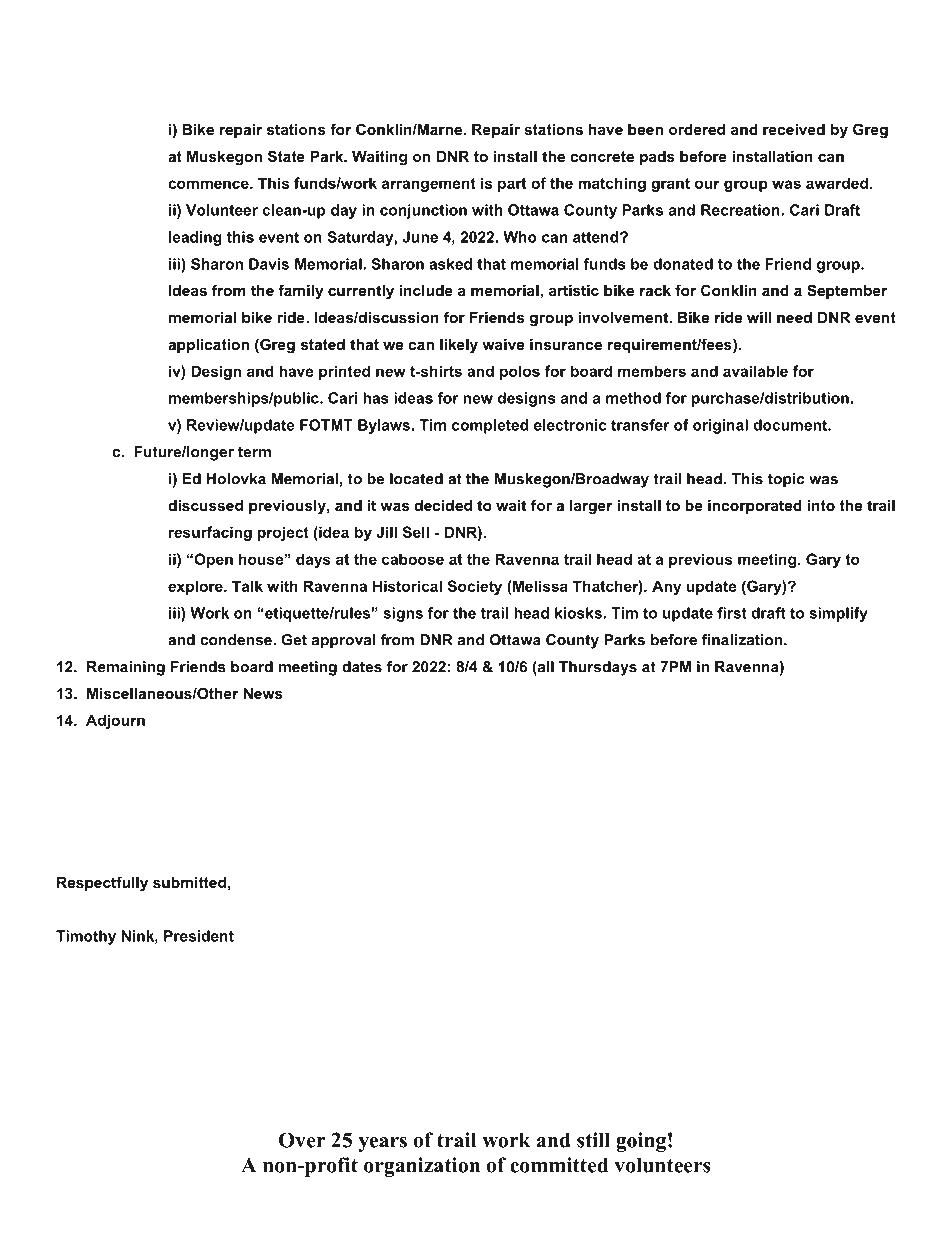 This image has width=952, height=1233. What do you see at coordinates (126, 668) in the image?
I see `Remaining` at bounding box center [126, 668].
